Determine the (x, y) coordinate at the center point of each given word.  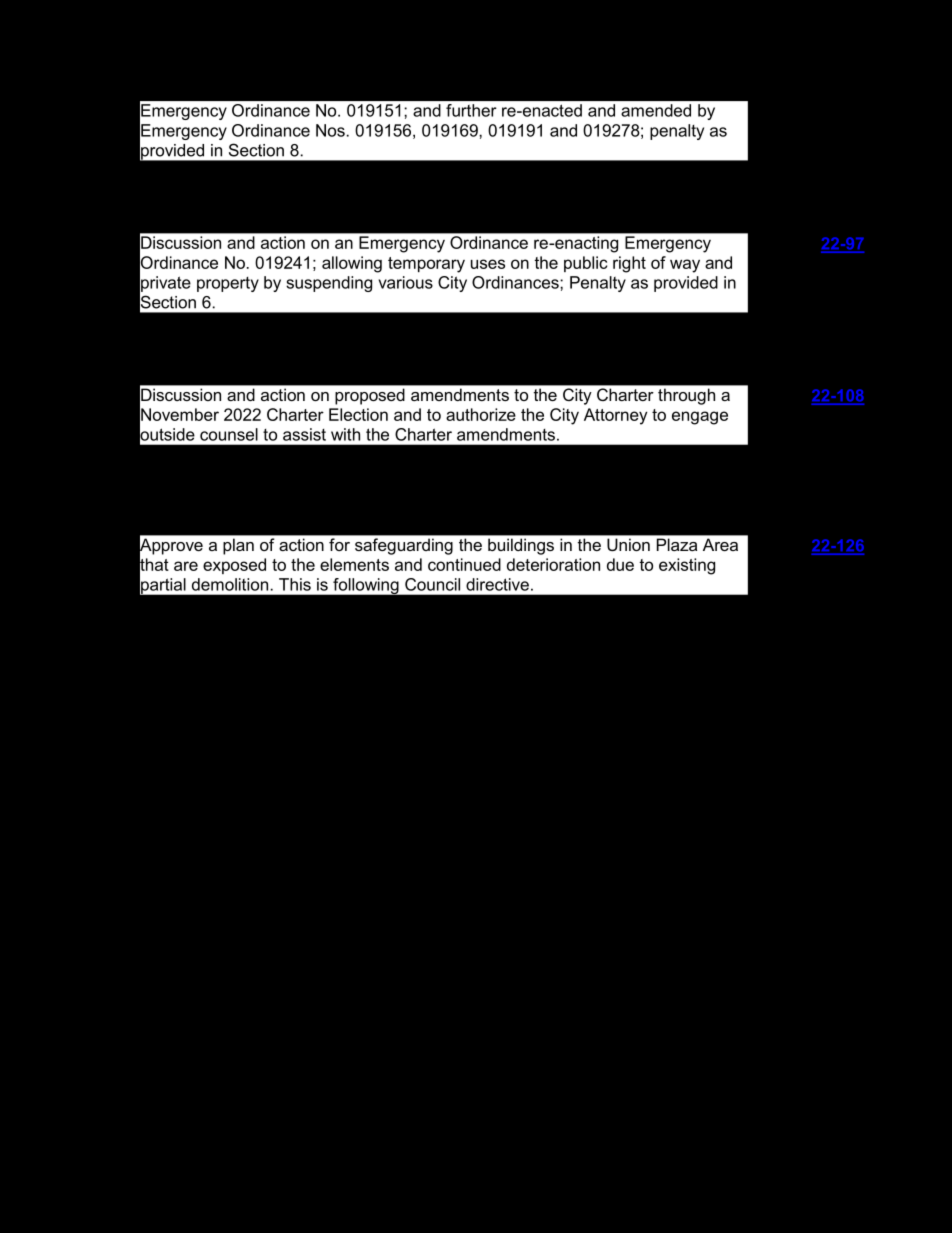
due (620, 564)
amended (656, 110)
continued (464, 564)
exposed (234, 566)
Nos (330, 130)
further (471, 110)
